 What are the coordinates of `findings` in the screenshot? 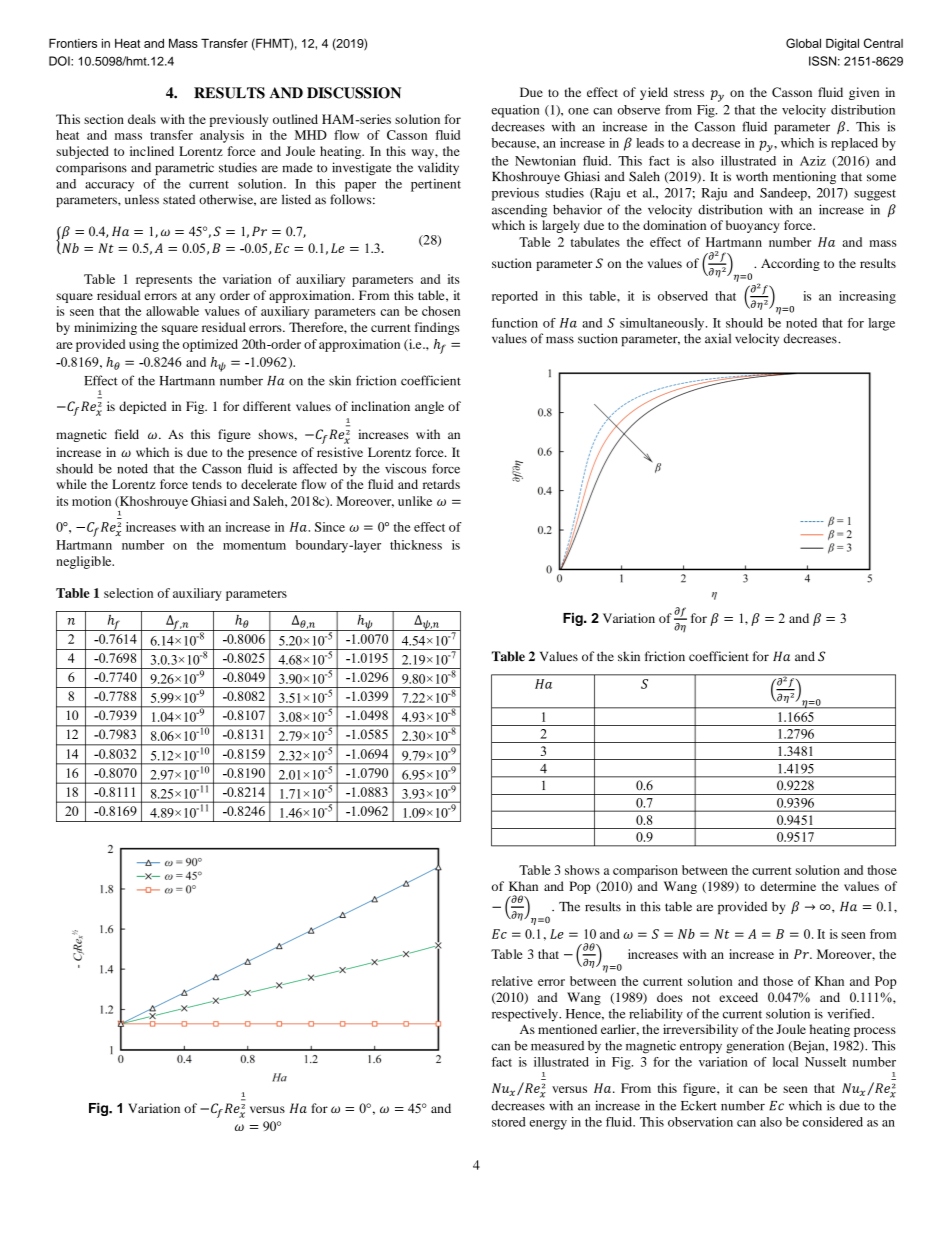 It's located at (437, 328).
